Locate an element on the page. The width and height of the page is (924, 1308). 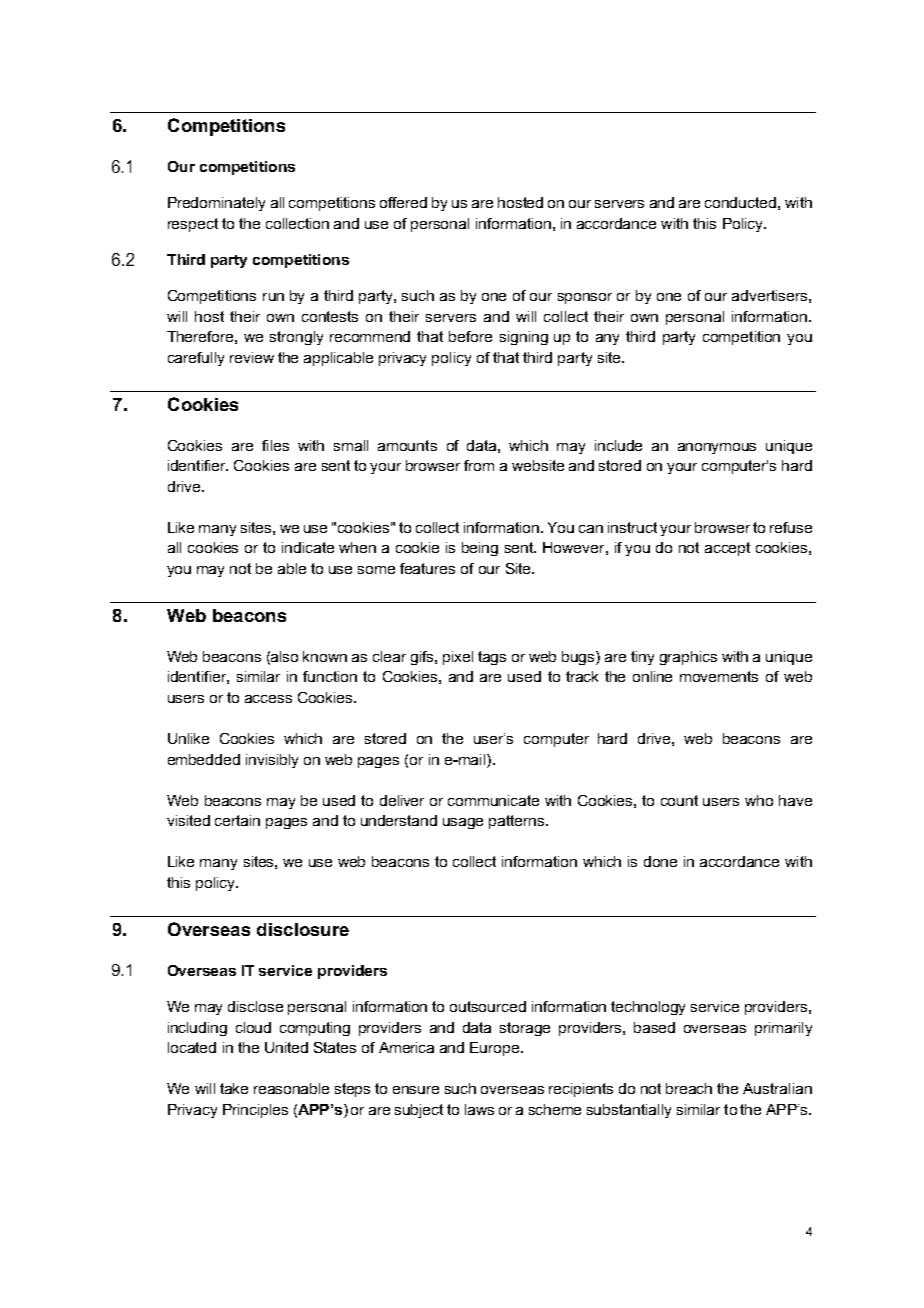
patterns is located at coordinates (518, 822).
